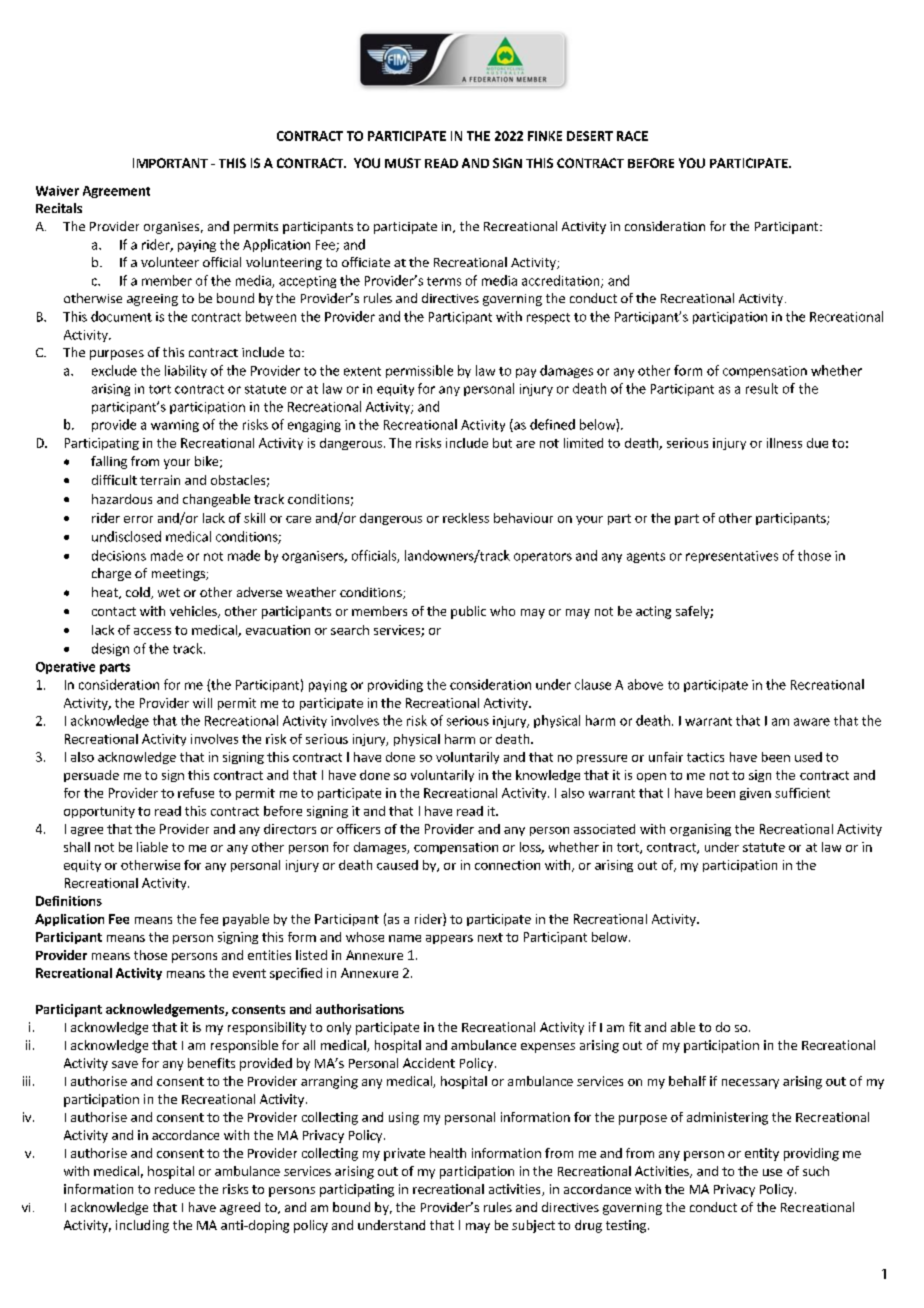  Describe the element at coordinates (466, 518) in the screenshot. I see `reckless` at that location.
